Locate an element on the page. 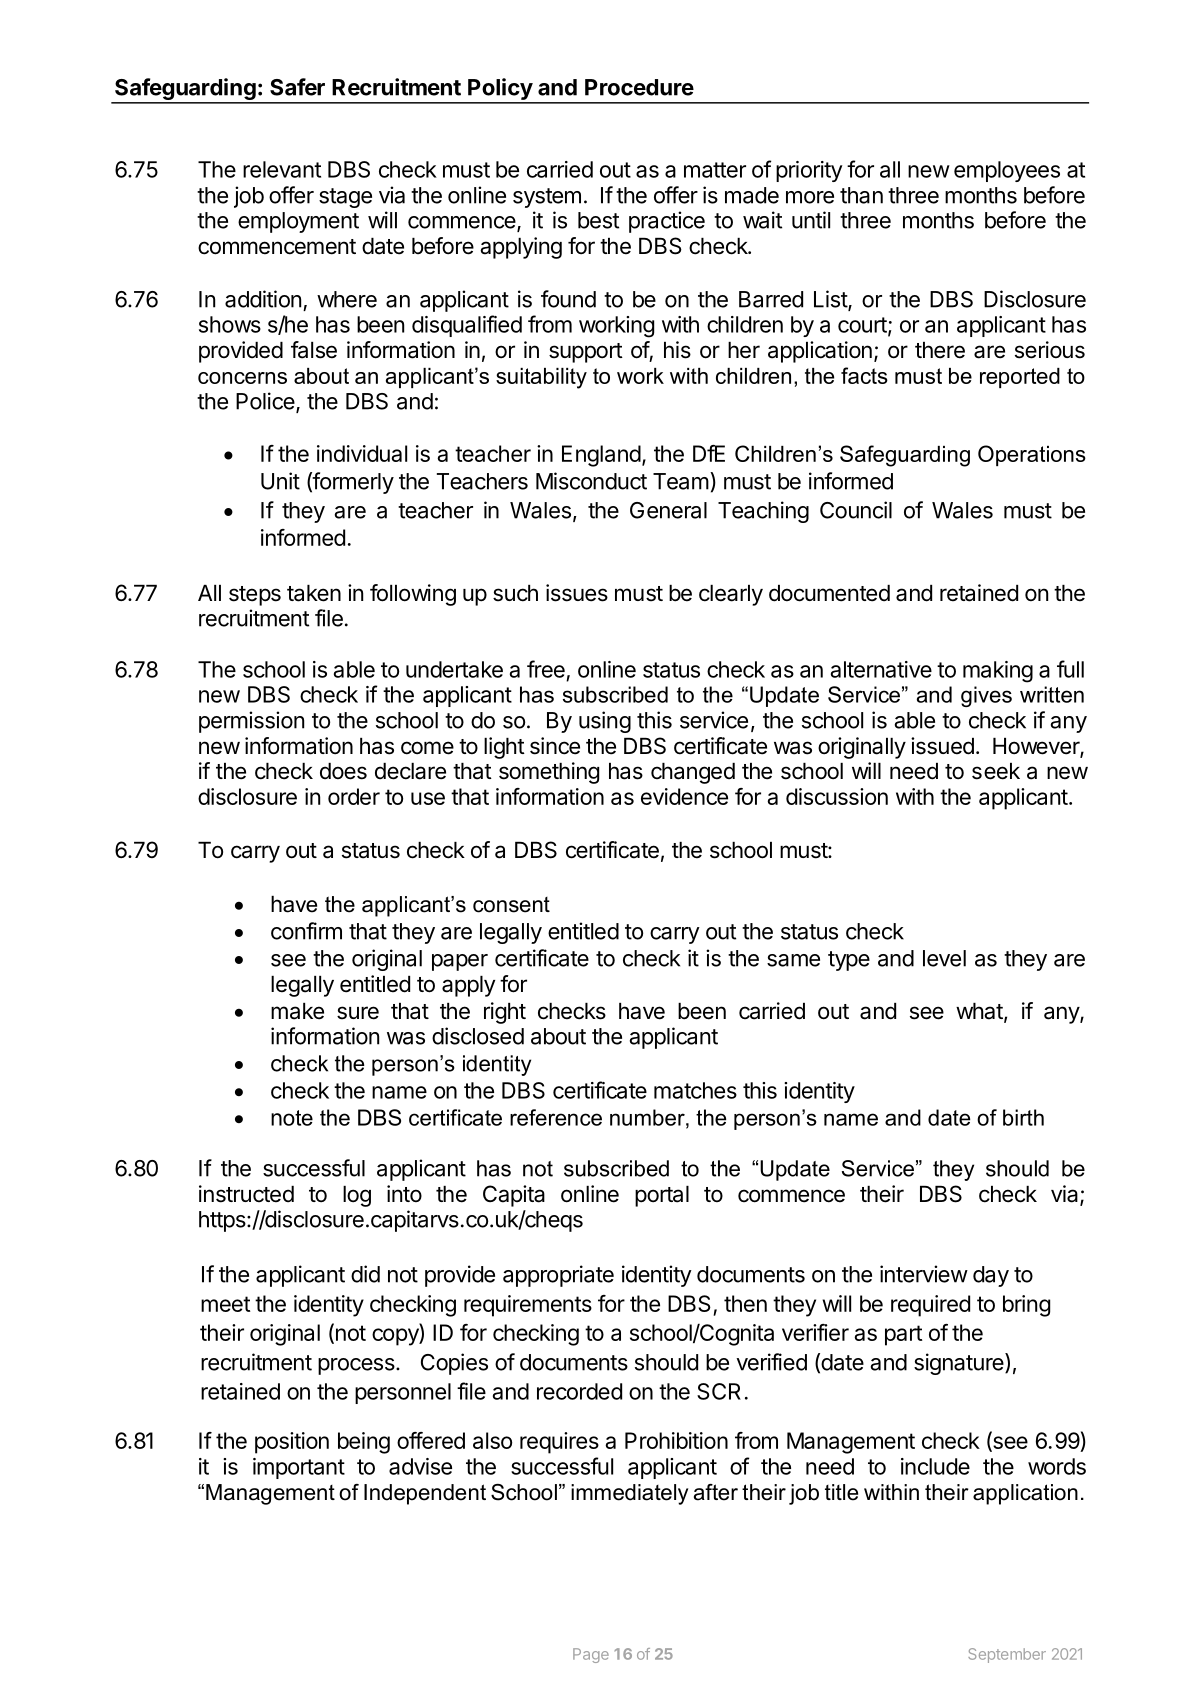 Image resolution: width=1200 pixels, height=1697 pixels. Safer is located at coordinates (297, 87).
